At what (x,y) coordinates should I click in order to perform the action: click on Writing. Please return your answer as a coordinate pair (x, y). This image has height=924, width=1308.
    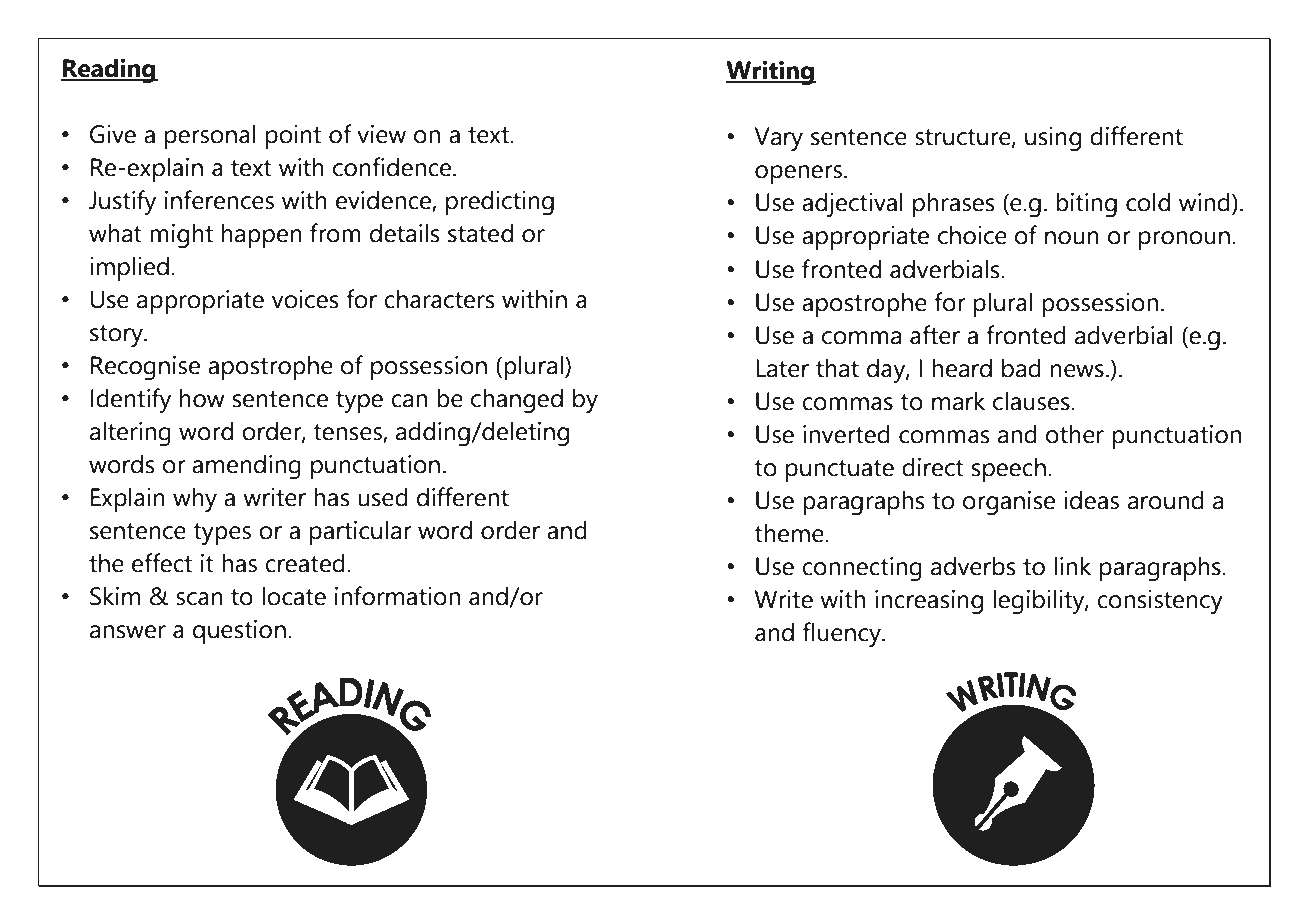
    Looking at the image, I should click on (771, 73).
